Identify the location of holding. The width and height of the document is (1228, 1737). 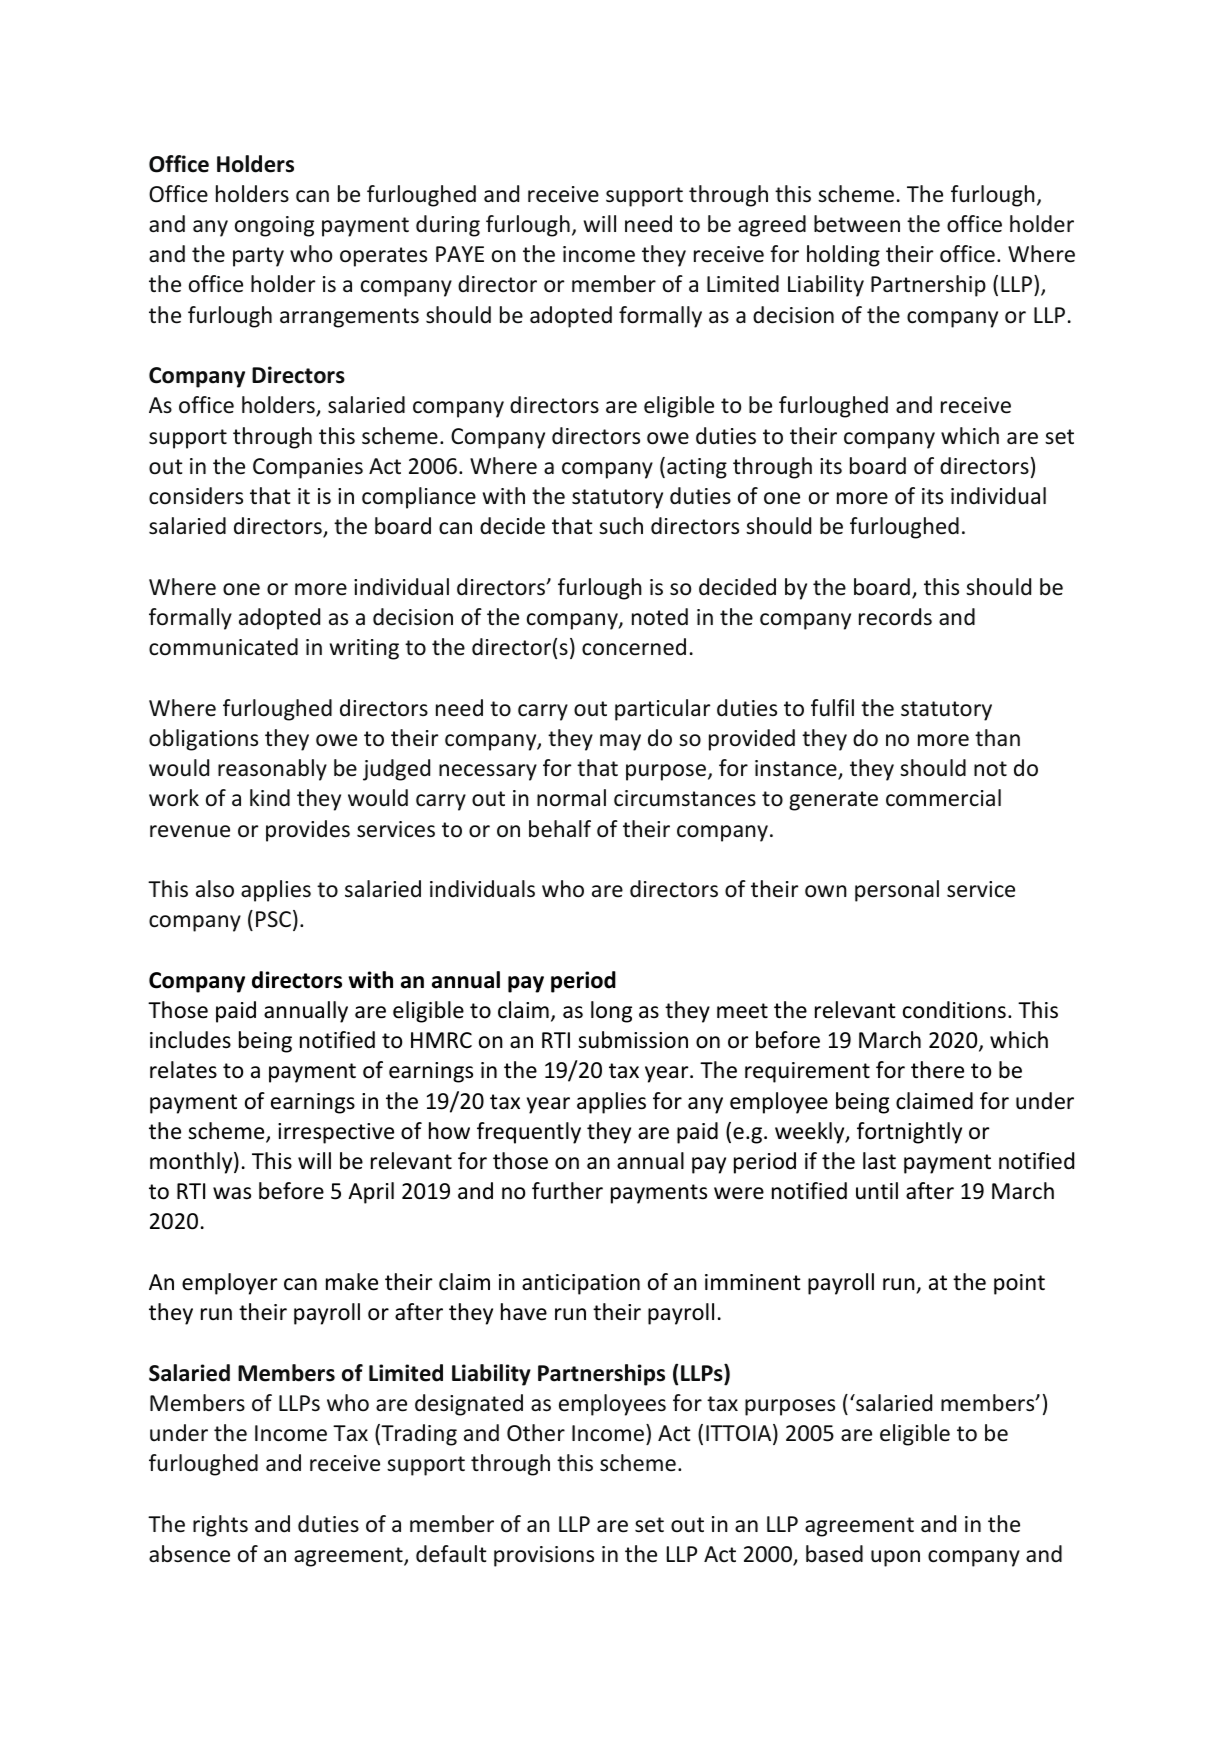
(843, 256).
